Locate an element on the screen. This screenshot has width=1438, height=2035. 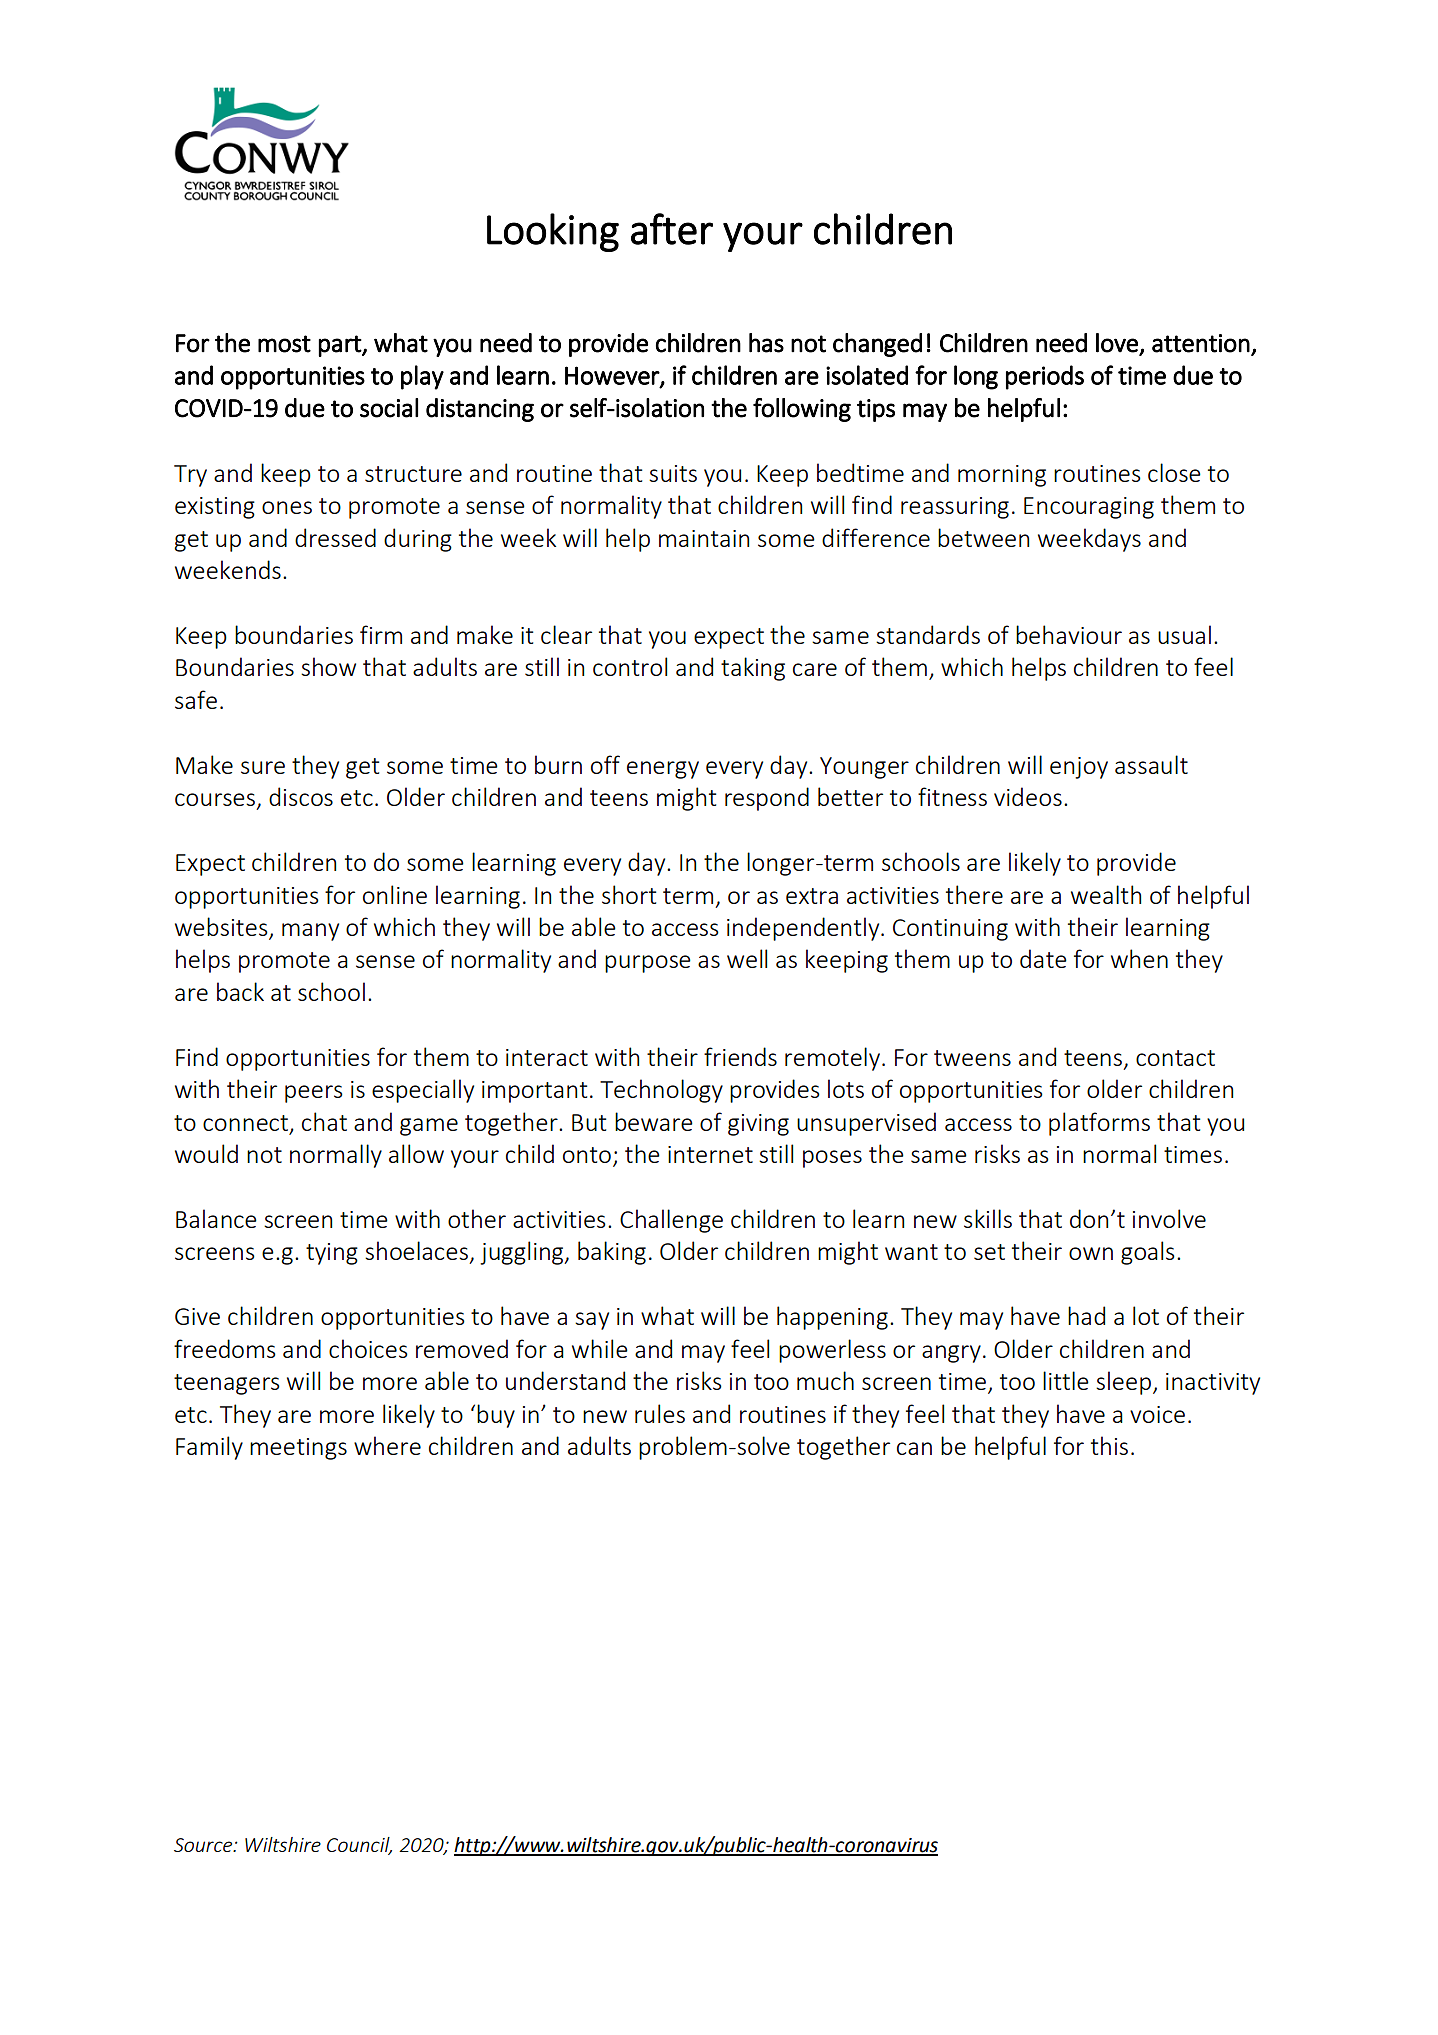
rules is located at coordinates (660, 1413).
